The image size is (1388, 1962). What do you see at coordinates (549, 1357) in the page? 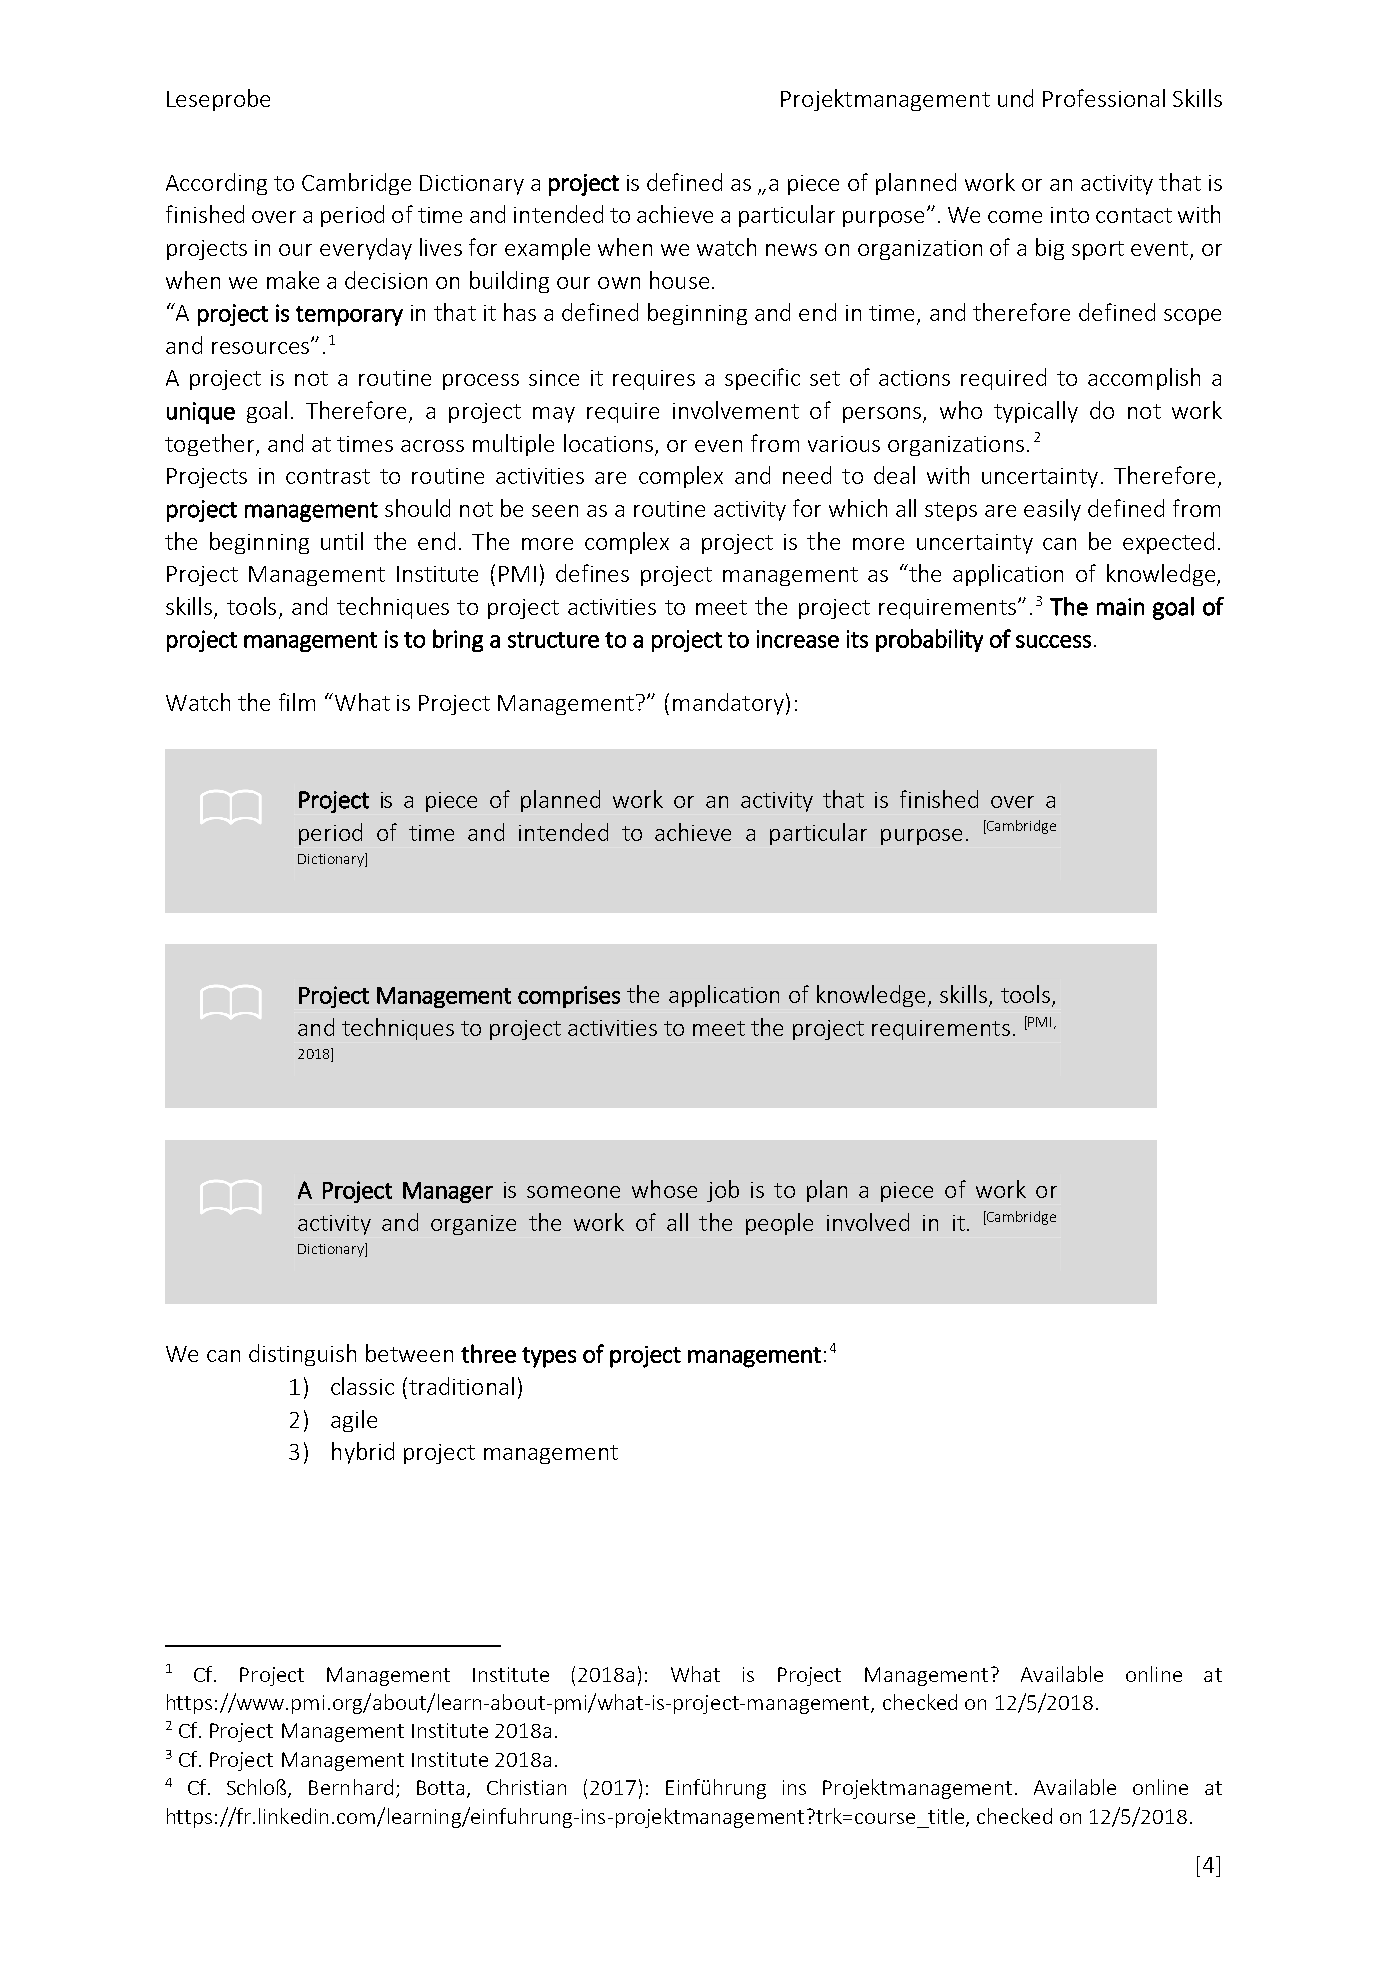
I see `types` at bounding box center [549, 1357].
